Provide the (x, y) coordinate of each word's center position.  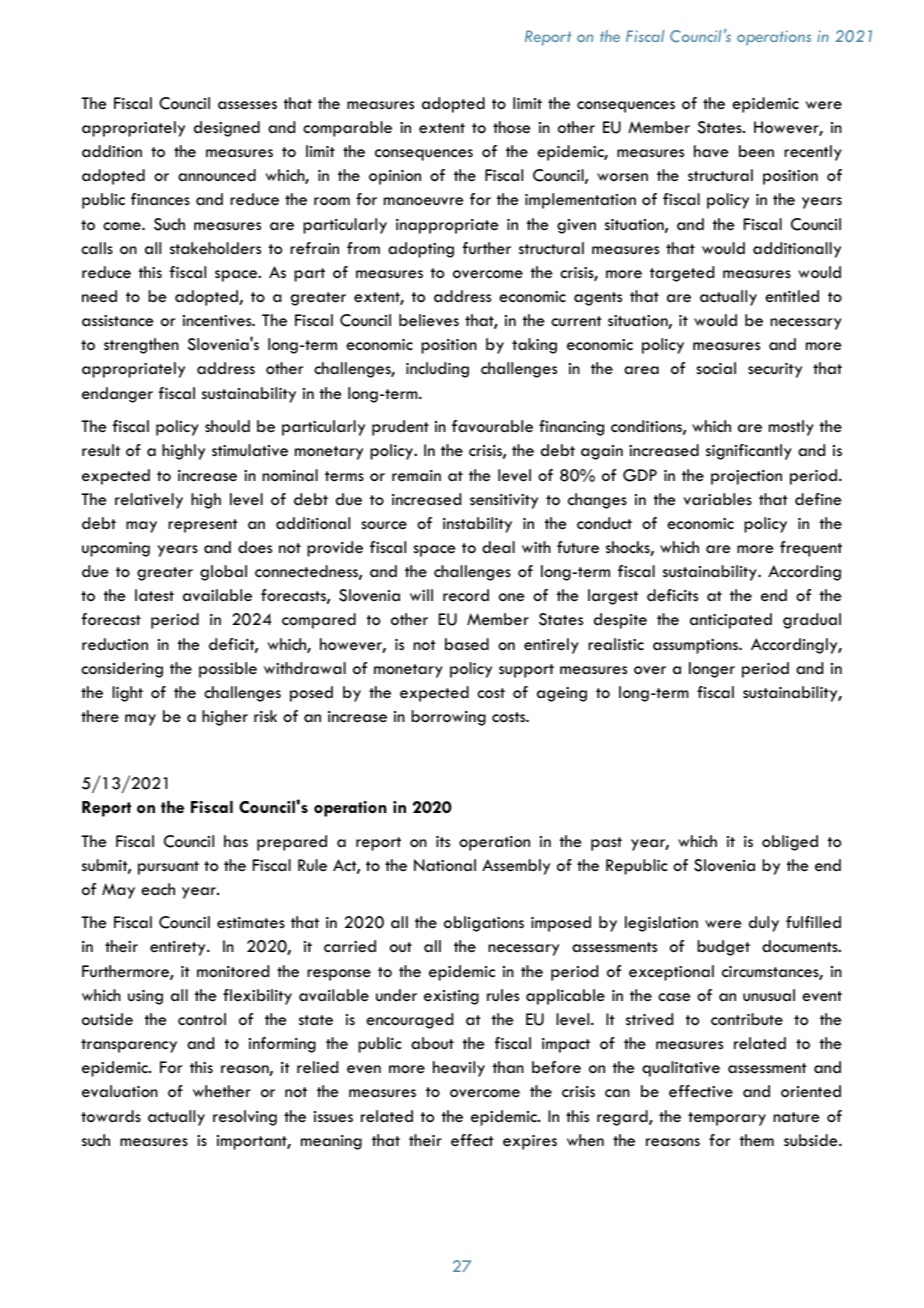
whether (222, 1091)
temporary (727, 1119)
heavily (459, 1069)
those (511, 127)
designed (227, 129)
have (711, 151)
